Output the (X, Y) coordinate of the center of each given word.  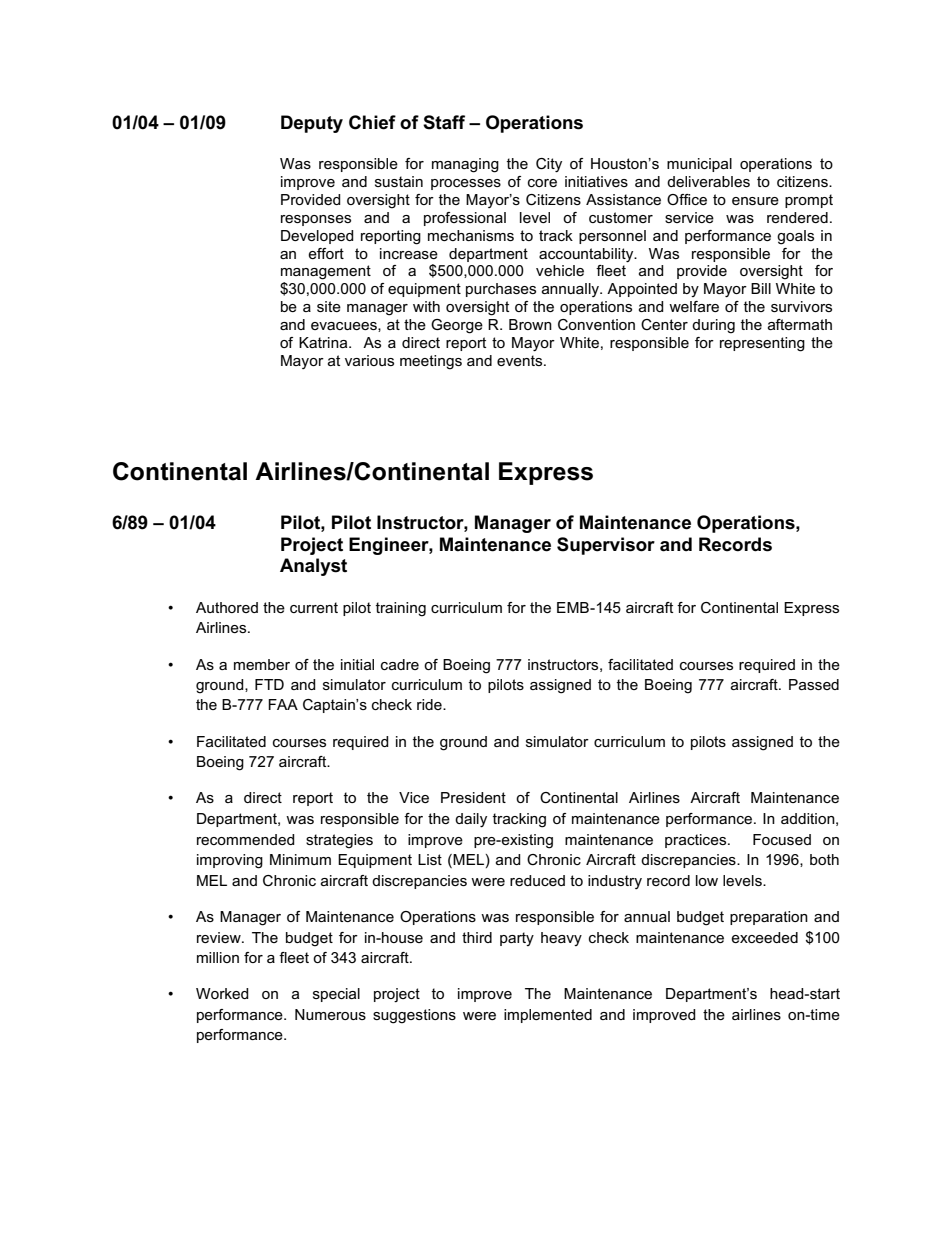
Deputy (312, 124)
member (262, 664)
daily (471, 820)
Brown (530, 324)
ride (430, 704)
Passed (814, 684)
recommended (246, 839)
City (549, 165)
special (336, 995)
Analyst (313, 567)
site (329, 306)
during (713, 326)
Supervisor (606, 546)
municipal (699, 165)
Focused (782, 839)
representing (762, 344)
